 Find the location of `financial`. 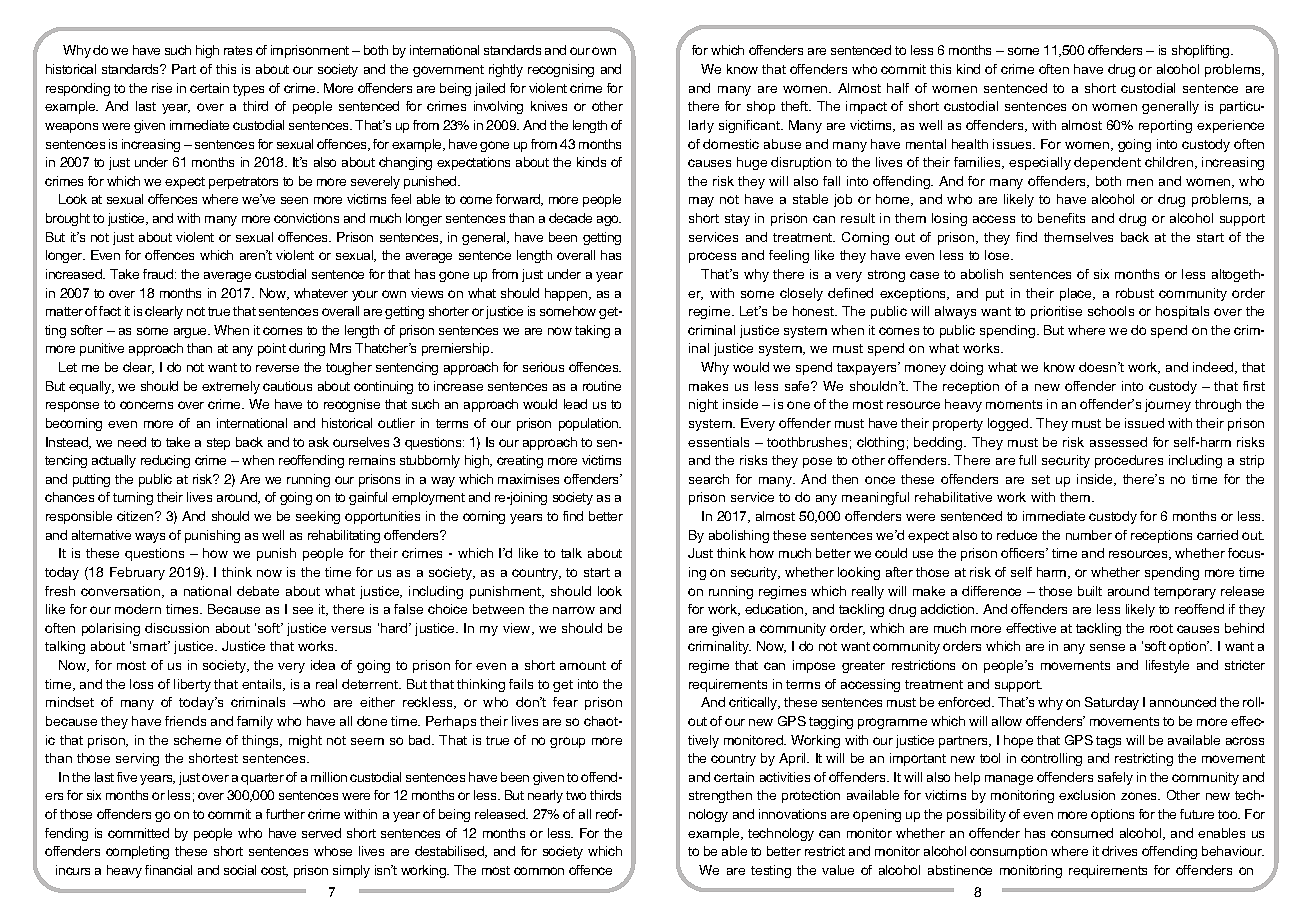

financial is located at coordinates (168, 870).
